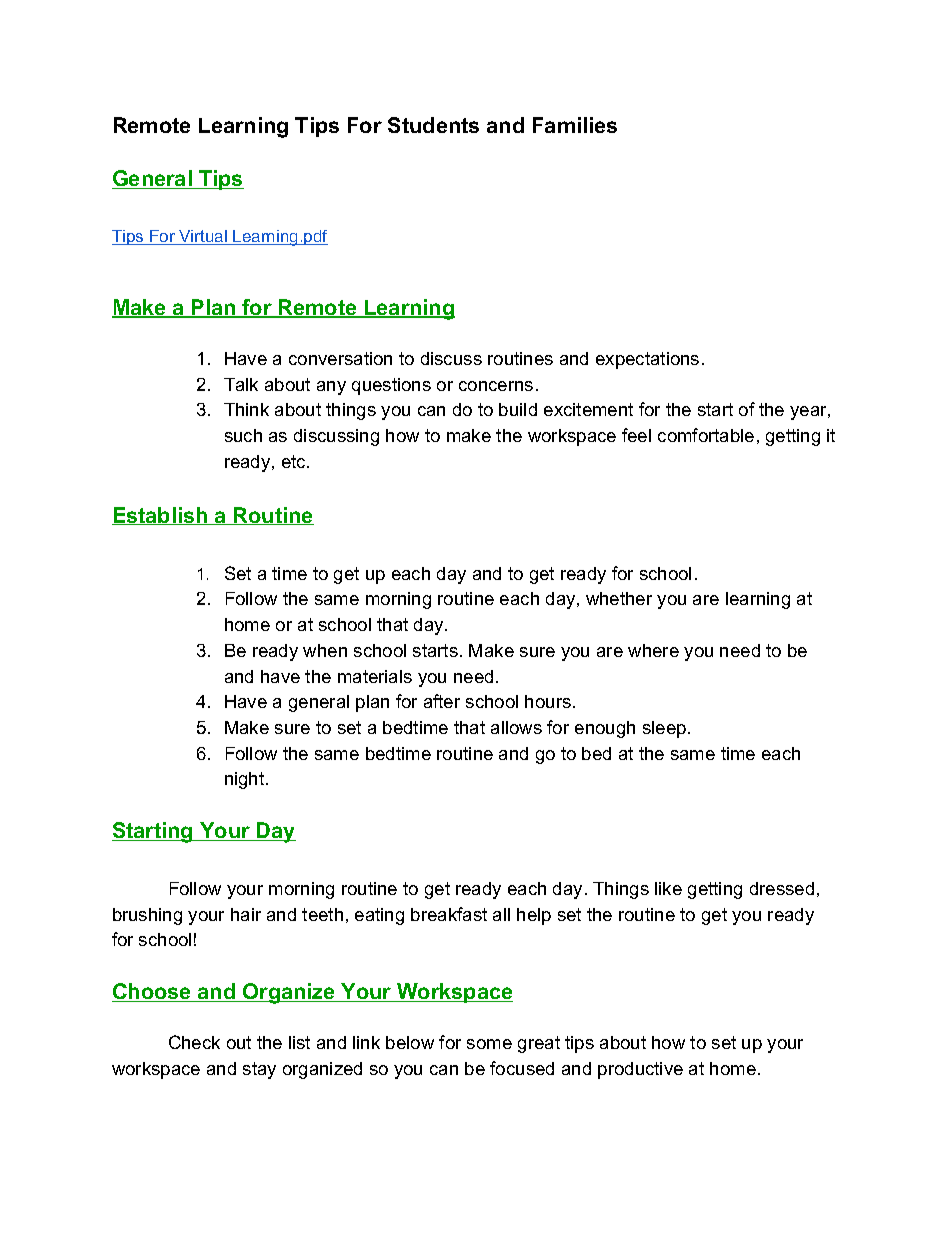 The image size is (952, 1233). I want to click on Check, so click(194, 1042).
